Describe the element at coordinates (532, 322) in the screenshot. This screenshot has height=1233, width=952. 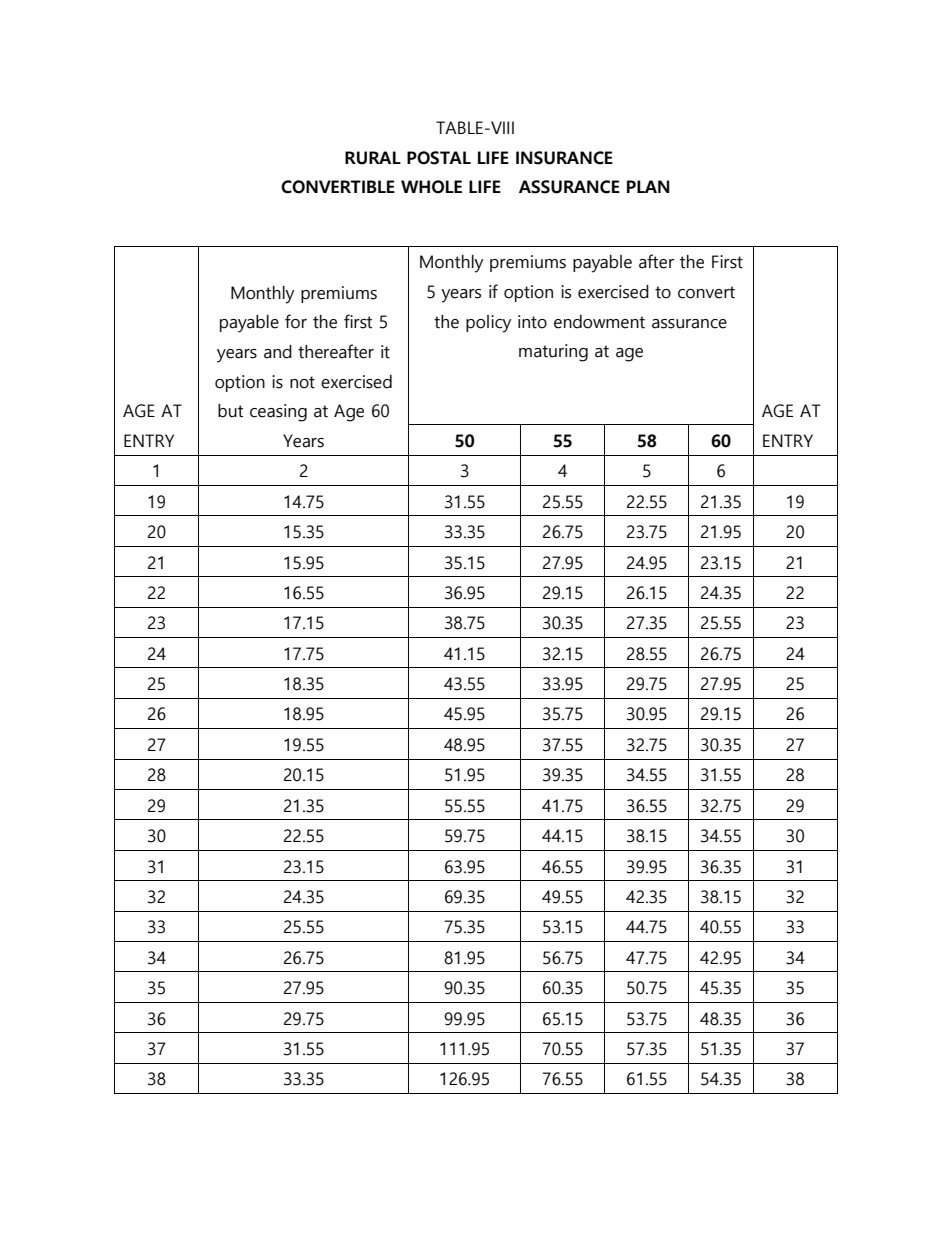
I see `into` at that location.
